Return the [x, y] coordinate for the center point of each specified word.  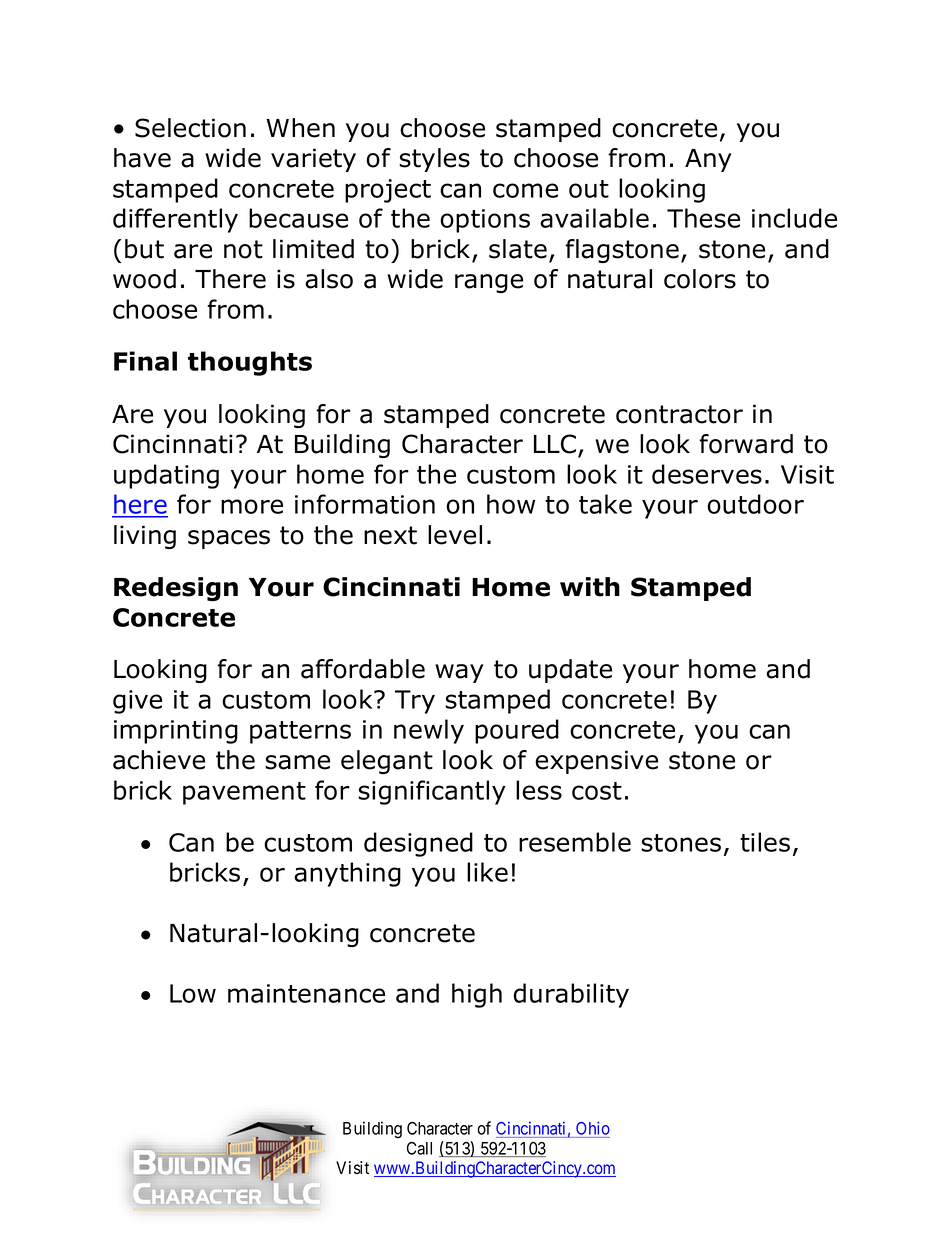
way [459, 673]
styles [434, 160]
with [590, 587]
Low [193, 993]
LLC [555, 444]
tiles [765, 842]
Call [419, 1148]
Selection [190, 128]
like [487, 872]
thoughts [250, 363]
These [703, 218]
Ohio [592, 1129]
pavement [244, 793]
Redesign [176, 589]
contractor [679, 414]
